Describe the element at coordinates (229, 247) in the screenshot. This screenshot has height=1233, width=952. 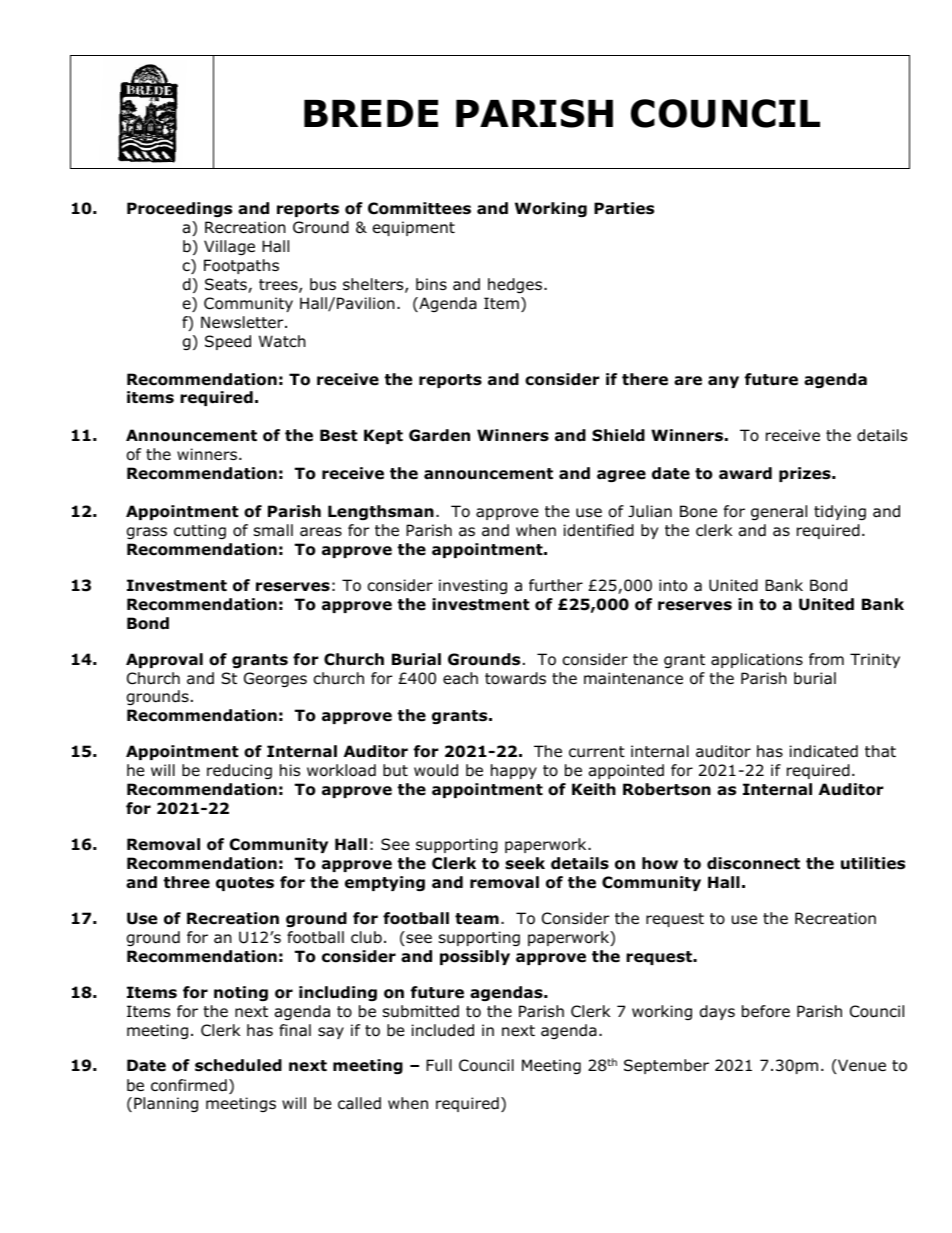
I see `Village` at that location.
